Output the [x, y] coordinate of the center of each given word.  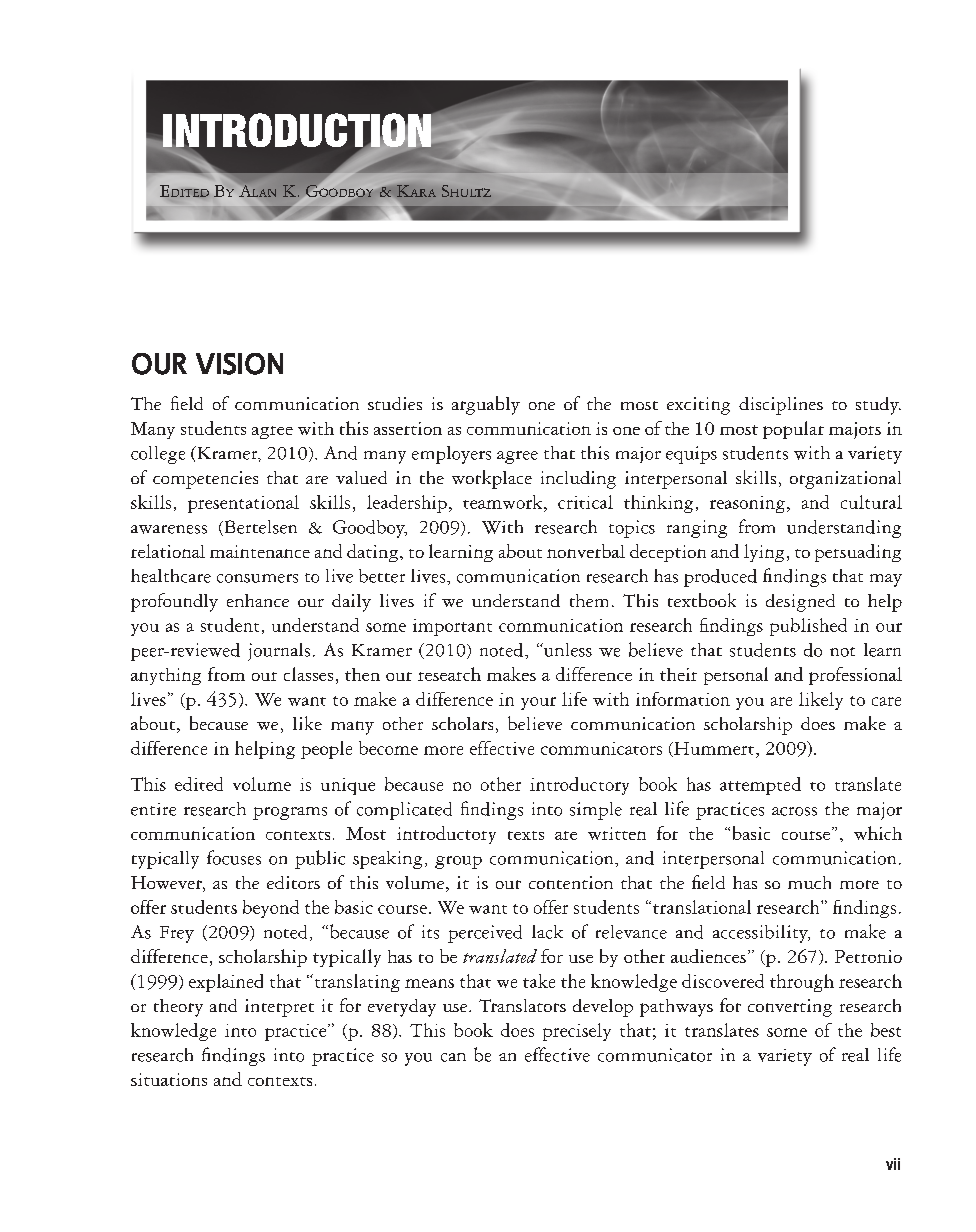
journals [279, 652]
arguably [486, 405]
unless [567, 650]
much [809, 882]
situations [169, 1079]
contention [571, 882]
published [808, 627]
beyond [271, 909]
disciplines [781, 406]
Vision [239, 364]
